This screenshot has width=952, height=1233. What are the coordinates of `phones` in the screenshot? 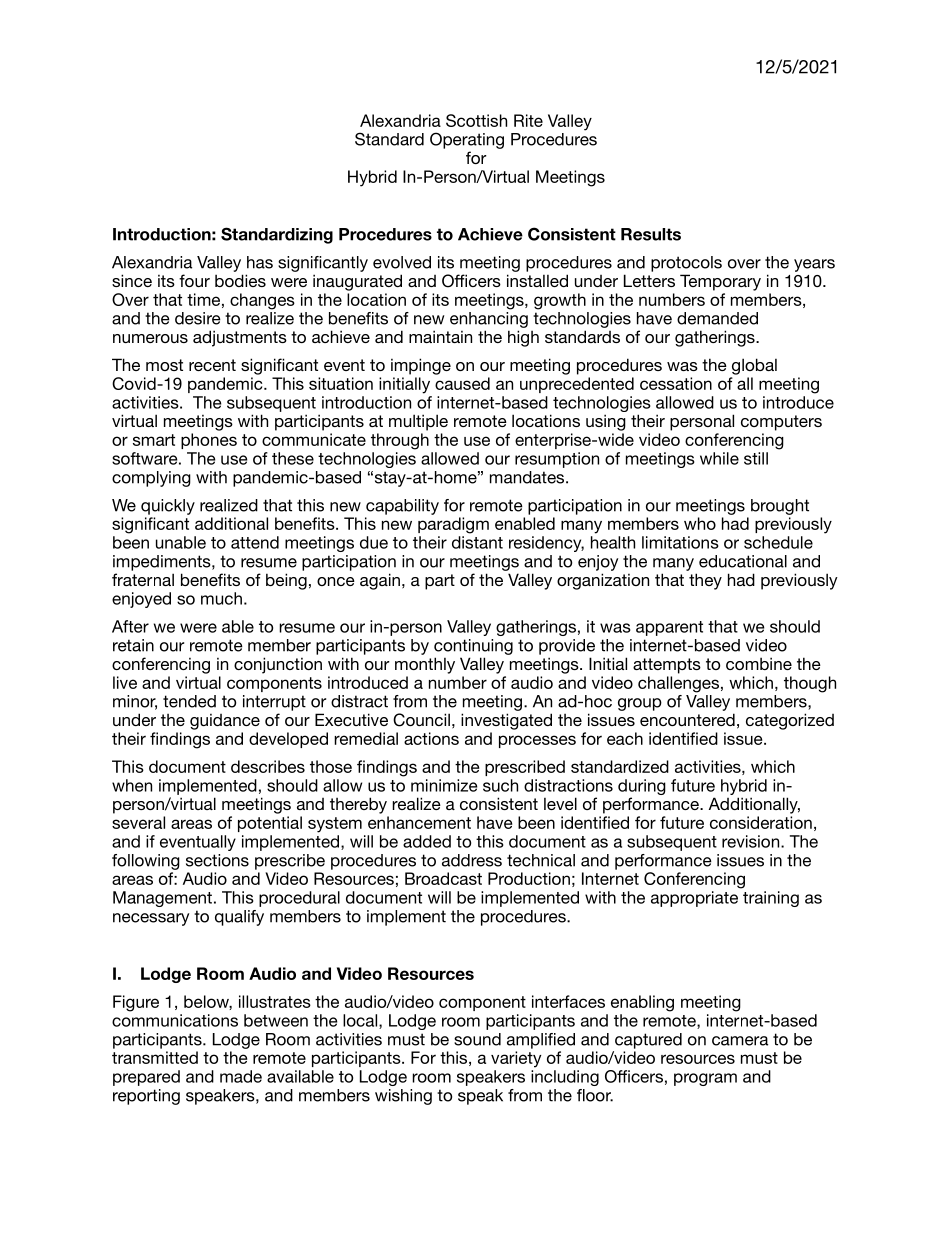 It's located at (209, 441).
